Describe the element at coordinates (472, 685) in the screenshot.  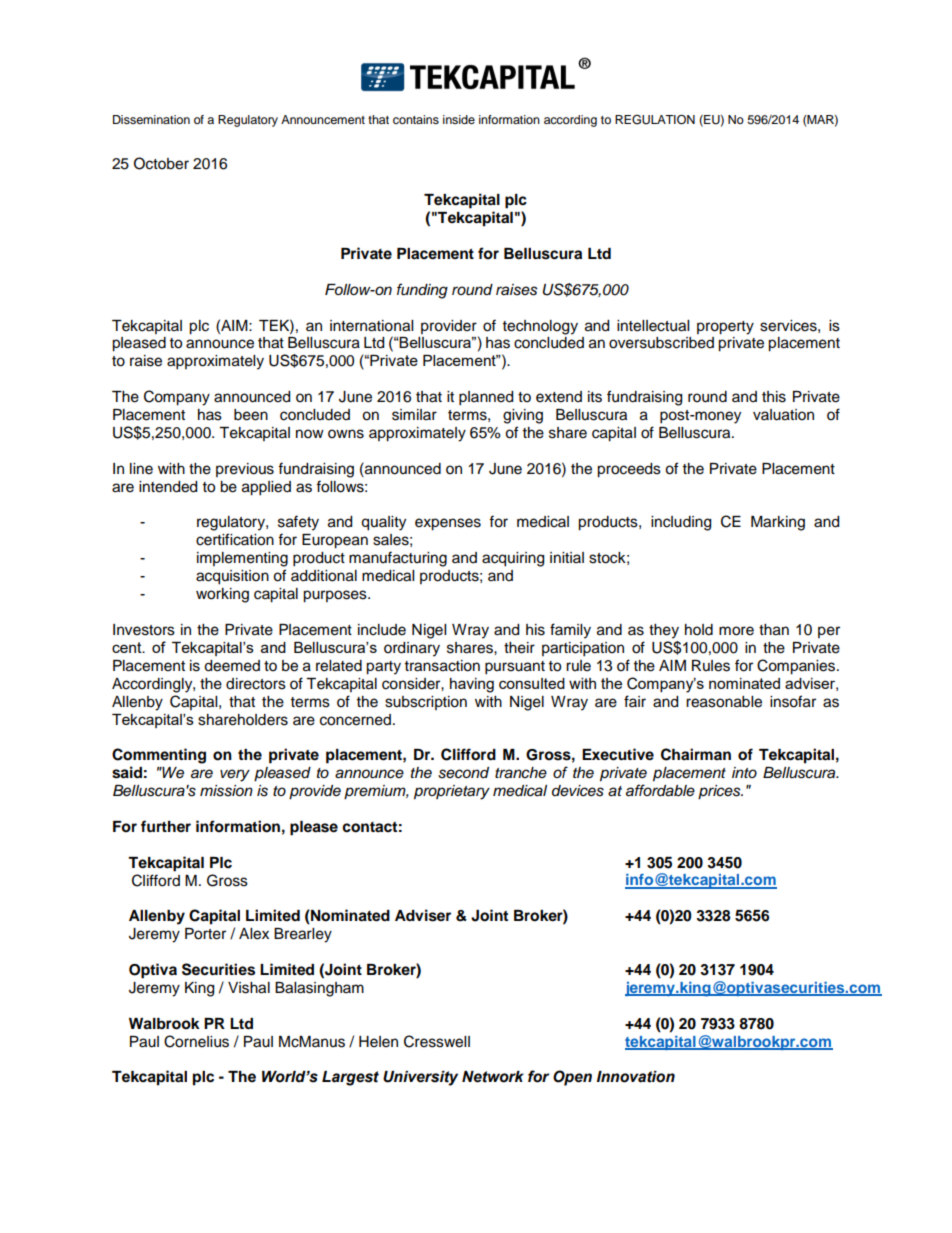
I see `having` at that location.
